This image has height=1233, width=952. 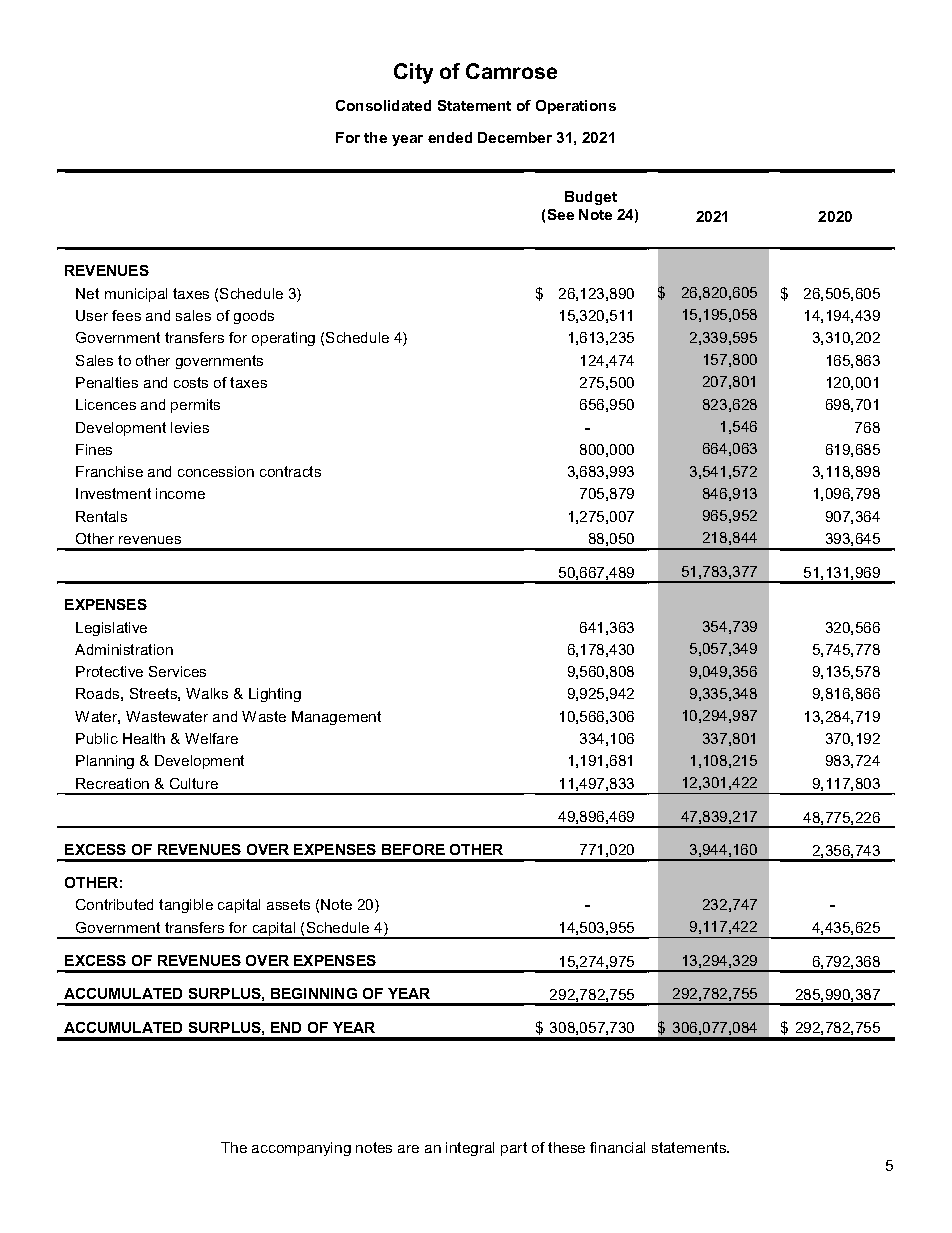 What do you see at coordinates (566, 1147) in the image?
I see `these` at bounding box center [566, 1147].
